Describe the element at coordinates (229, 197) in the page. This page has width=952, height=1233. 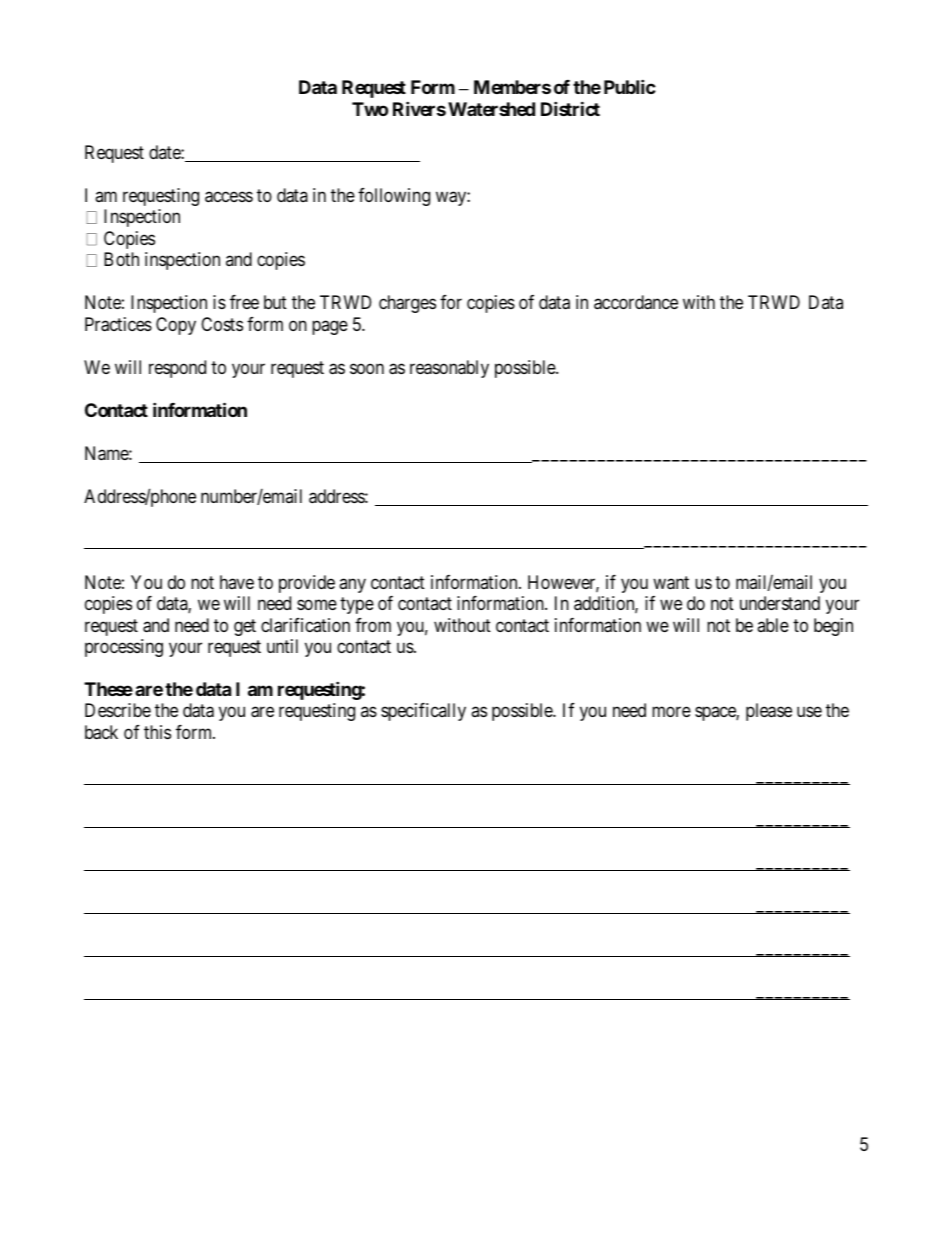
I see `access` at that location.
